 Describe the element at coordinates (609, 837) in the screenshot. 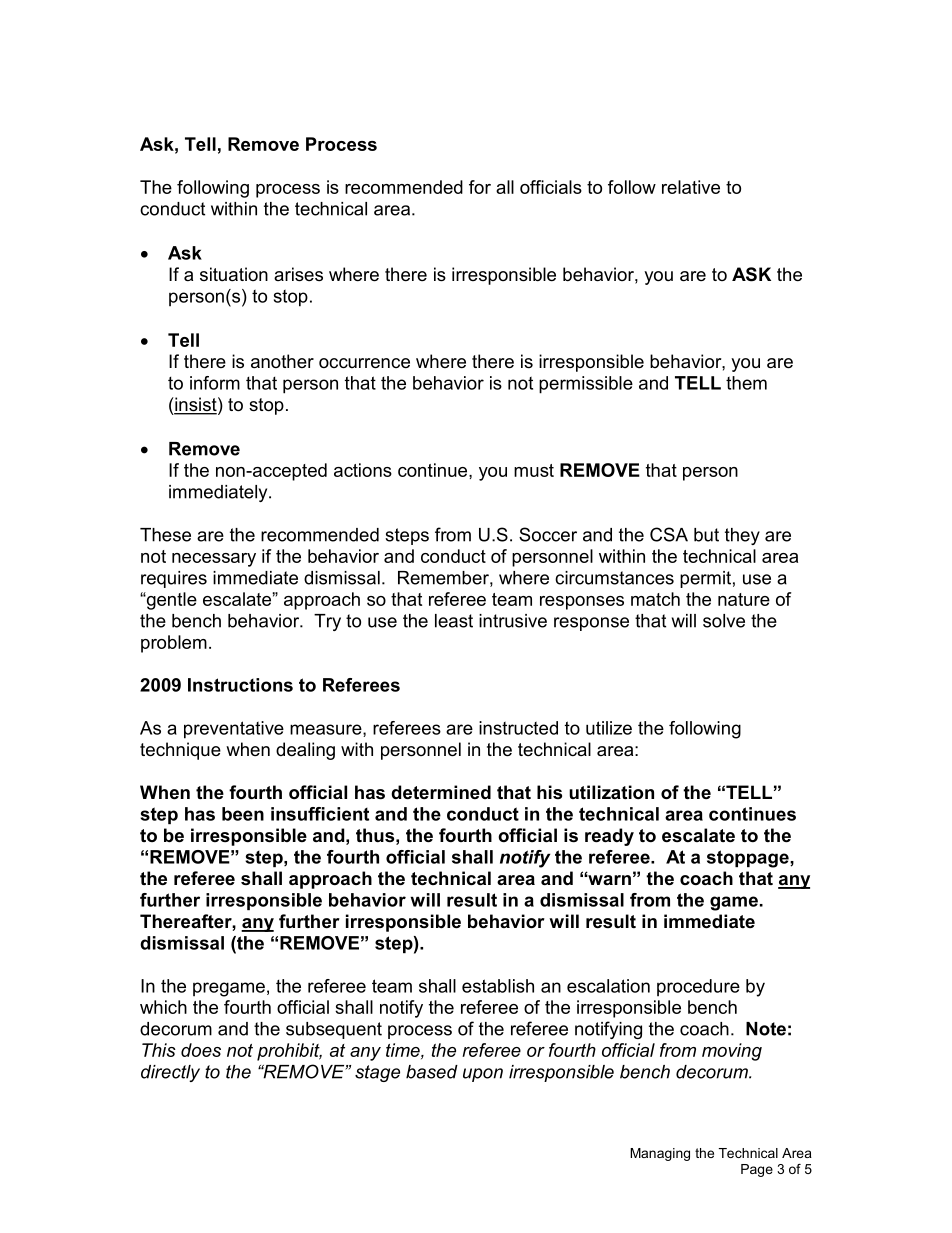

I see `ready` at that location.
